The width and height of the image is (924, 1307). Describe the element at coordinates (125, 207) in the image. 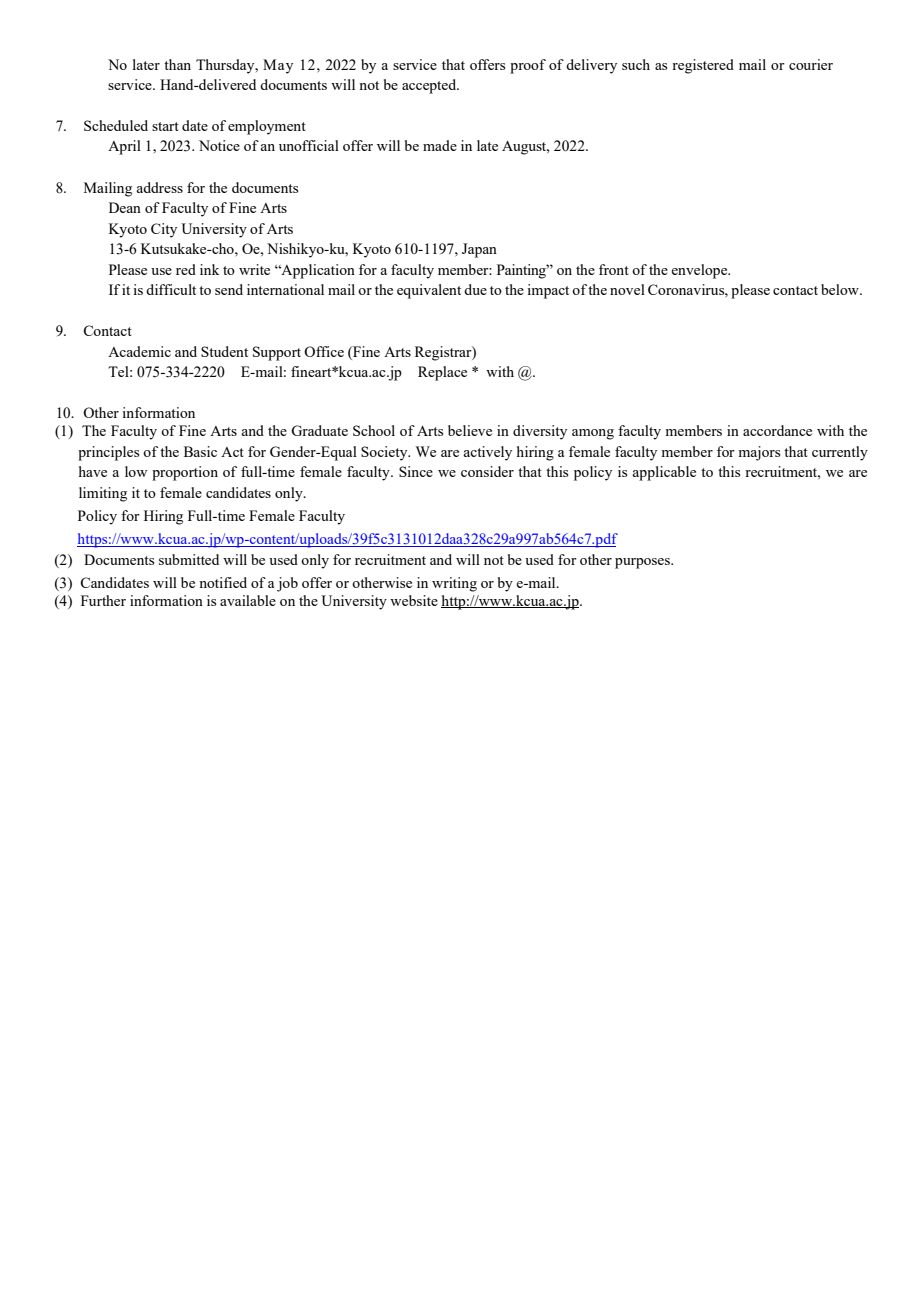

I see `Dean` at that location.
